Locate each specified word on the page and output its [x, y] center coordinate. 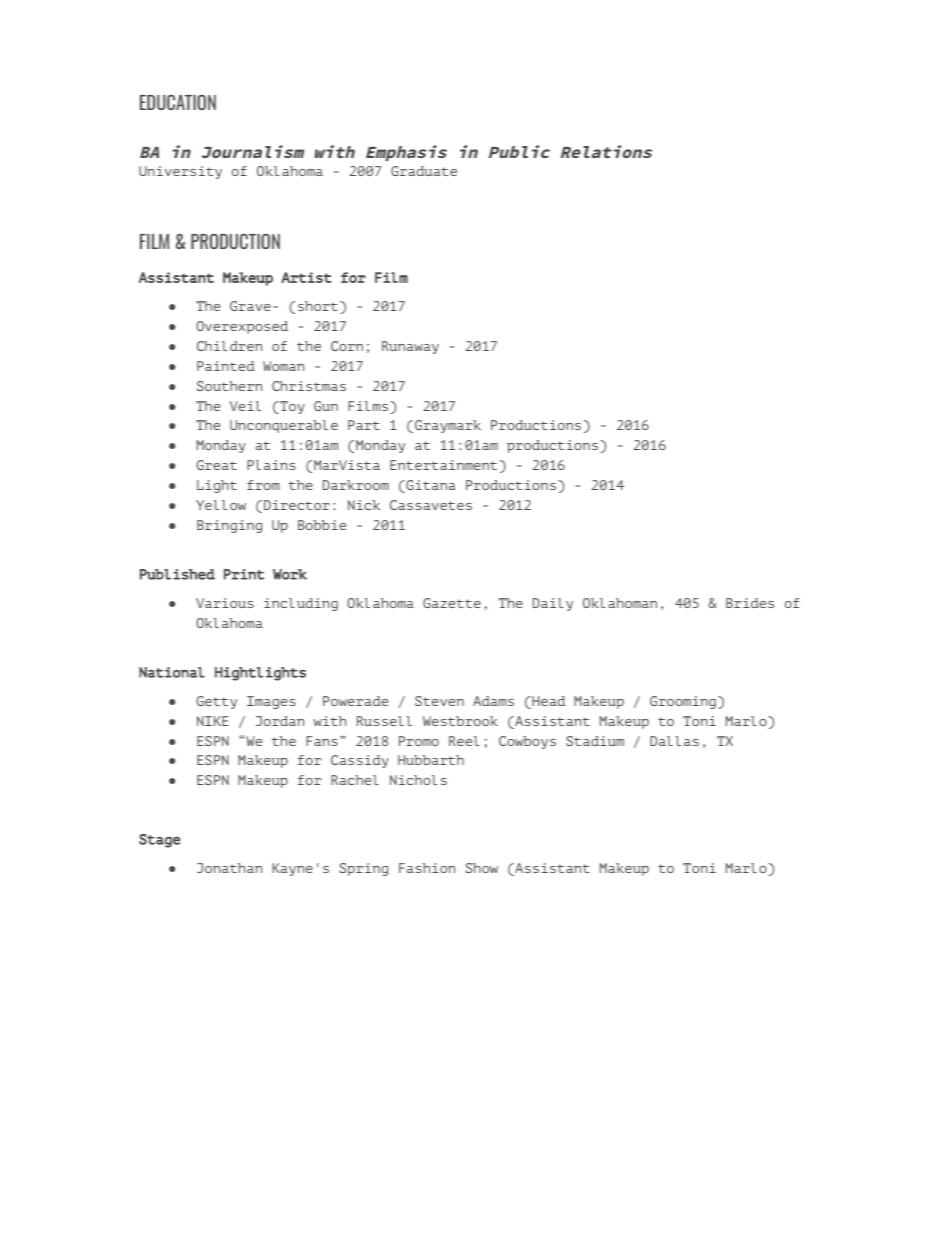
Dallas [674, 741]
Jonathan [229, 868]
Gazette [452, 603]
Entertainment [443, 465]
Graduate [424, 171]
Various [225, 603]
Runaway [410, 347]
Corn [347, 346]
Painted [226, 366]
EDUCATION [178, 102]
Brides [750, 603]
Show [482, 868]
